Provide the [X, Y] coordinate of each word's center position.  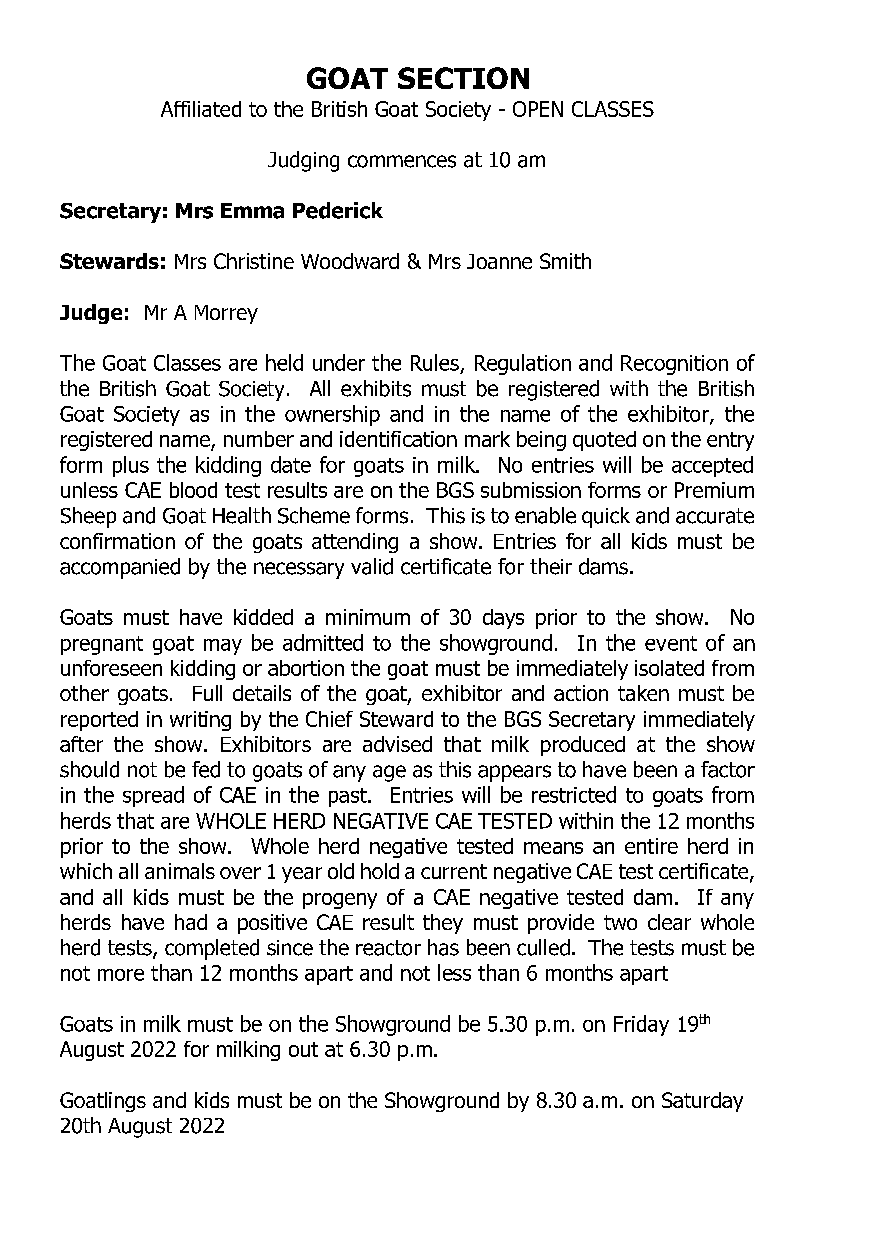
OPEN [538, 109]
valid [372, 566]
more [121, 975]
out [303, 1049]
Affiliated [201, 109]
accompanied [120, 568]
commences [402, 161]
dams [603, 566]
